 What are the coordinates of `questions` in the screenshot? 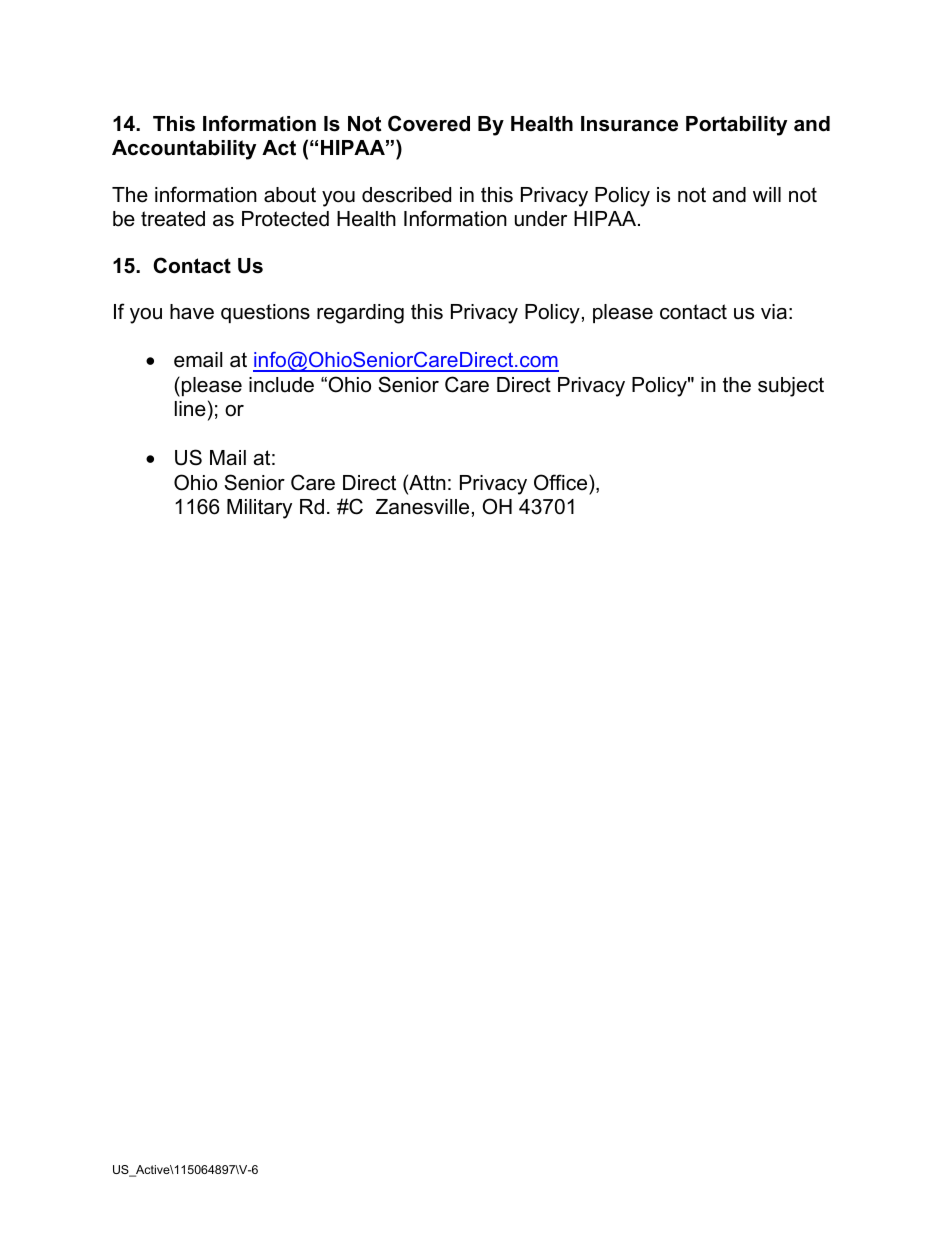 It's located at (265, 313).
